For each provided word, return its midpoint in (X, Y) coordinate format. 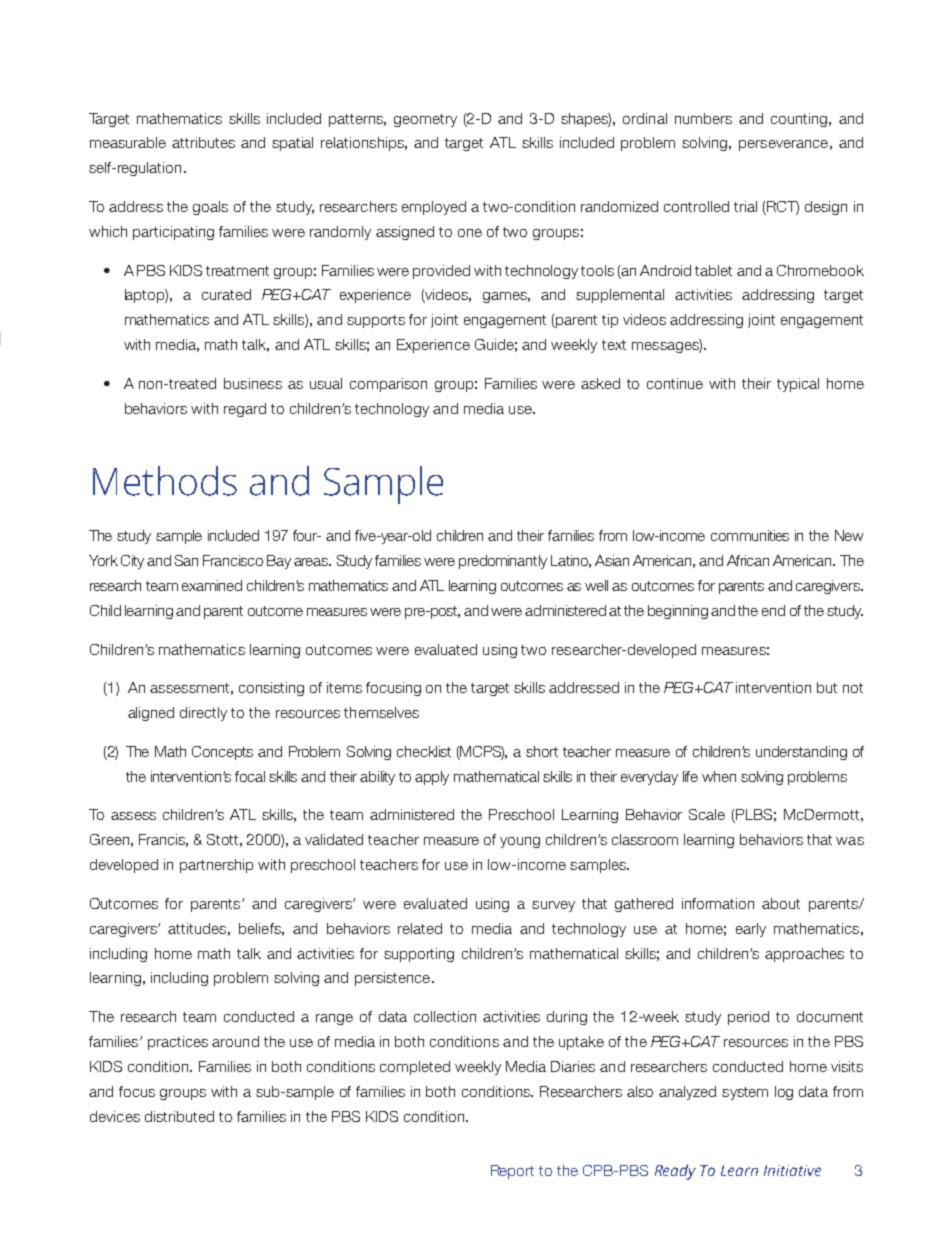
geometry (425, 120)
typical (798, 385)
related (420, 928)
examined (212, 585)
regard (245, 410)
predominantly (503, 562)
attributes (203, 142)
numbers (703, 118)
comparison (388, 385)
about (781, 903)
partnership (216, 866)
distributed (179, 1116)
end (773, 610)
